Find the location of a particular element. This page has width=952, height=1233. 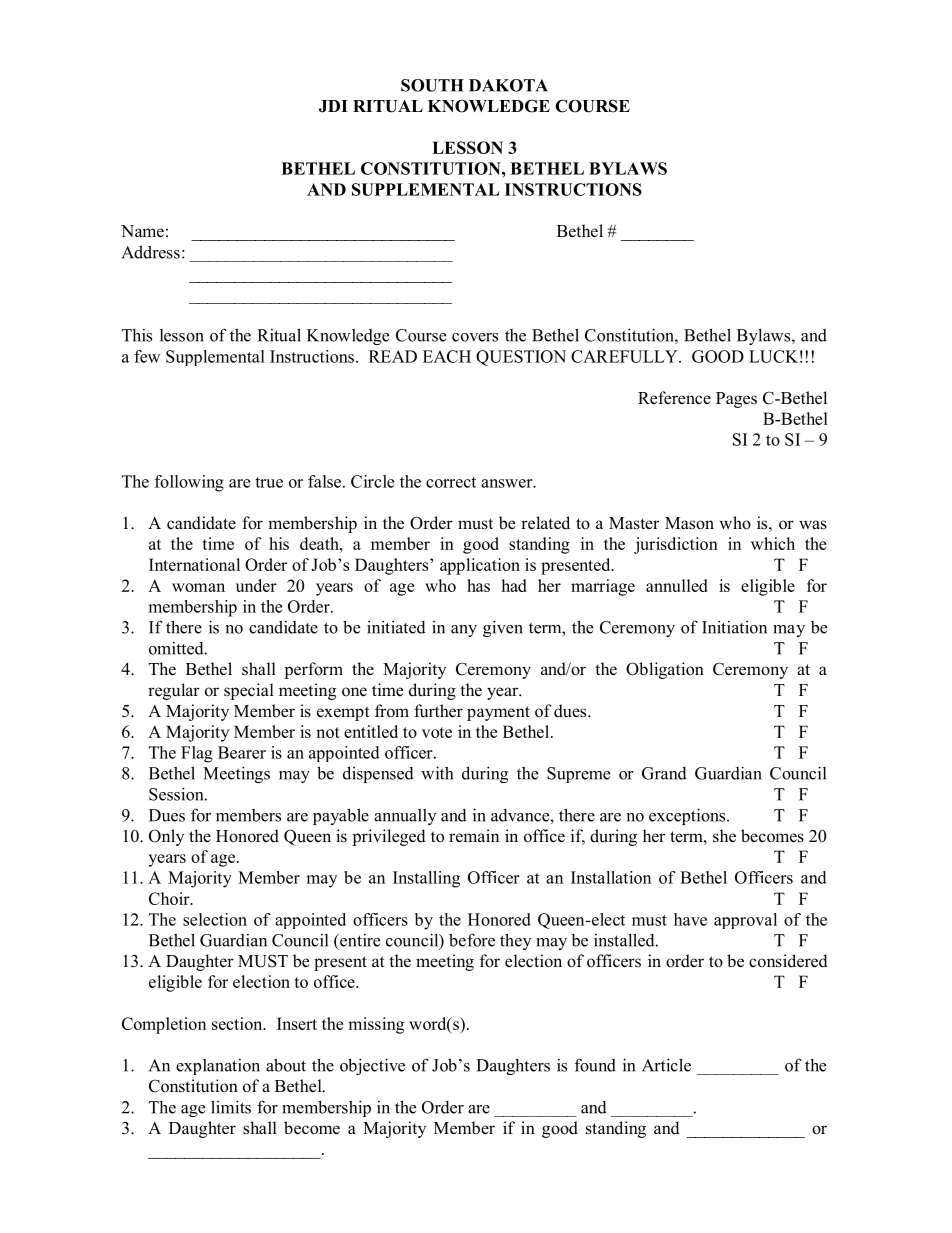

has is located at coordinates (478, 585).
